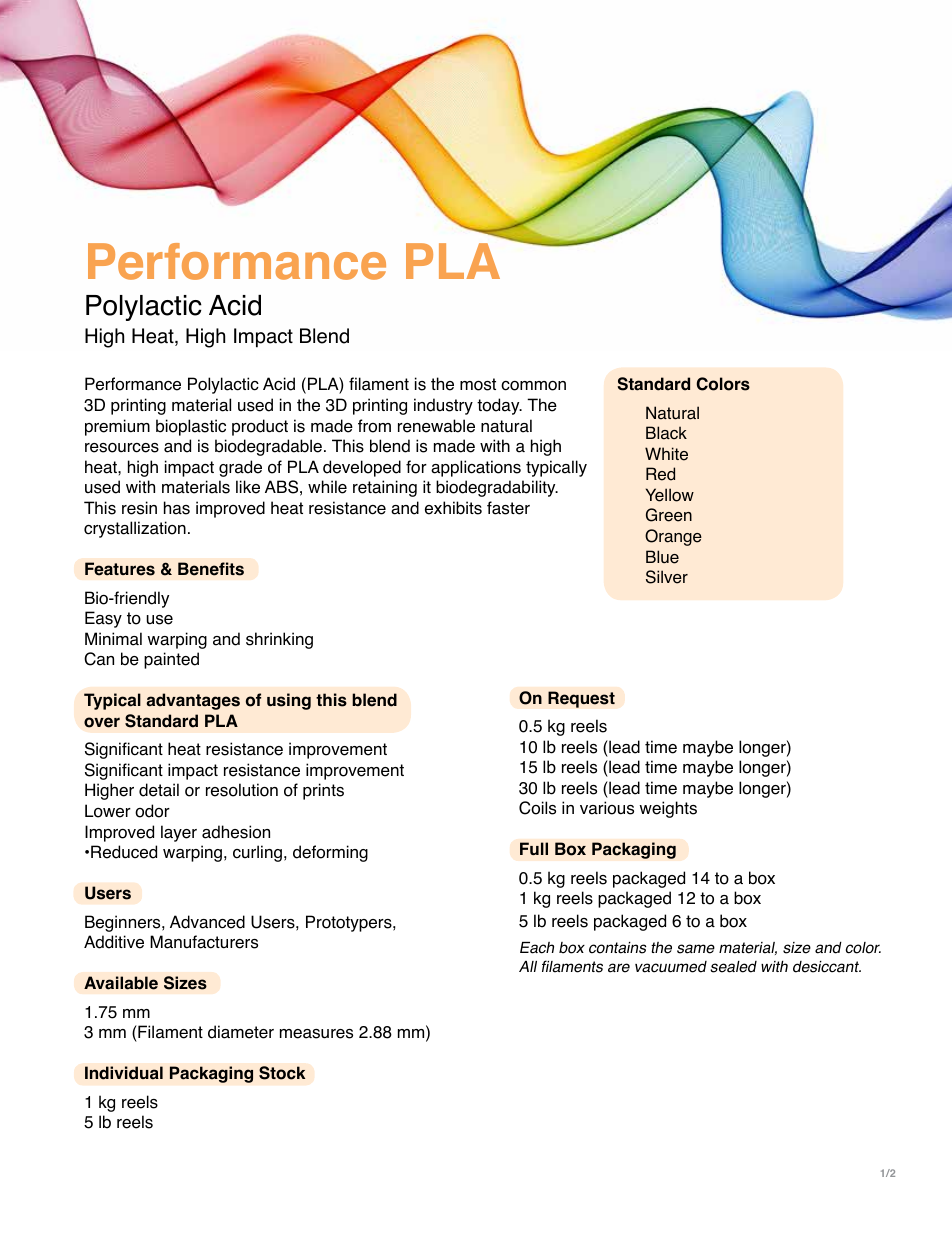 The image size is (952, 1233). What do you see at coordinates (207, 922) in the screenshot?
I see `Advanced` at bounding box center [207, 922].
